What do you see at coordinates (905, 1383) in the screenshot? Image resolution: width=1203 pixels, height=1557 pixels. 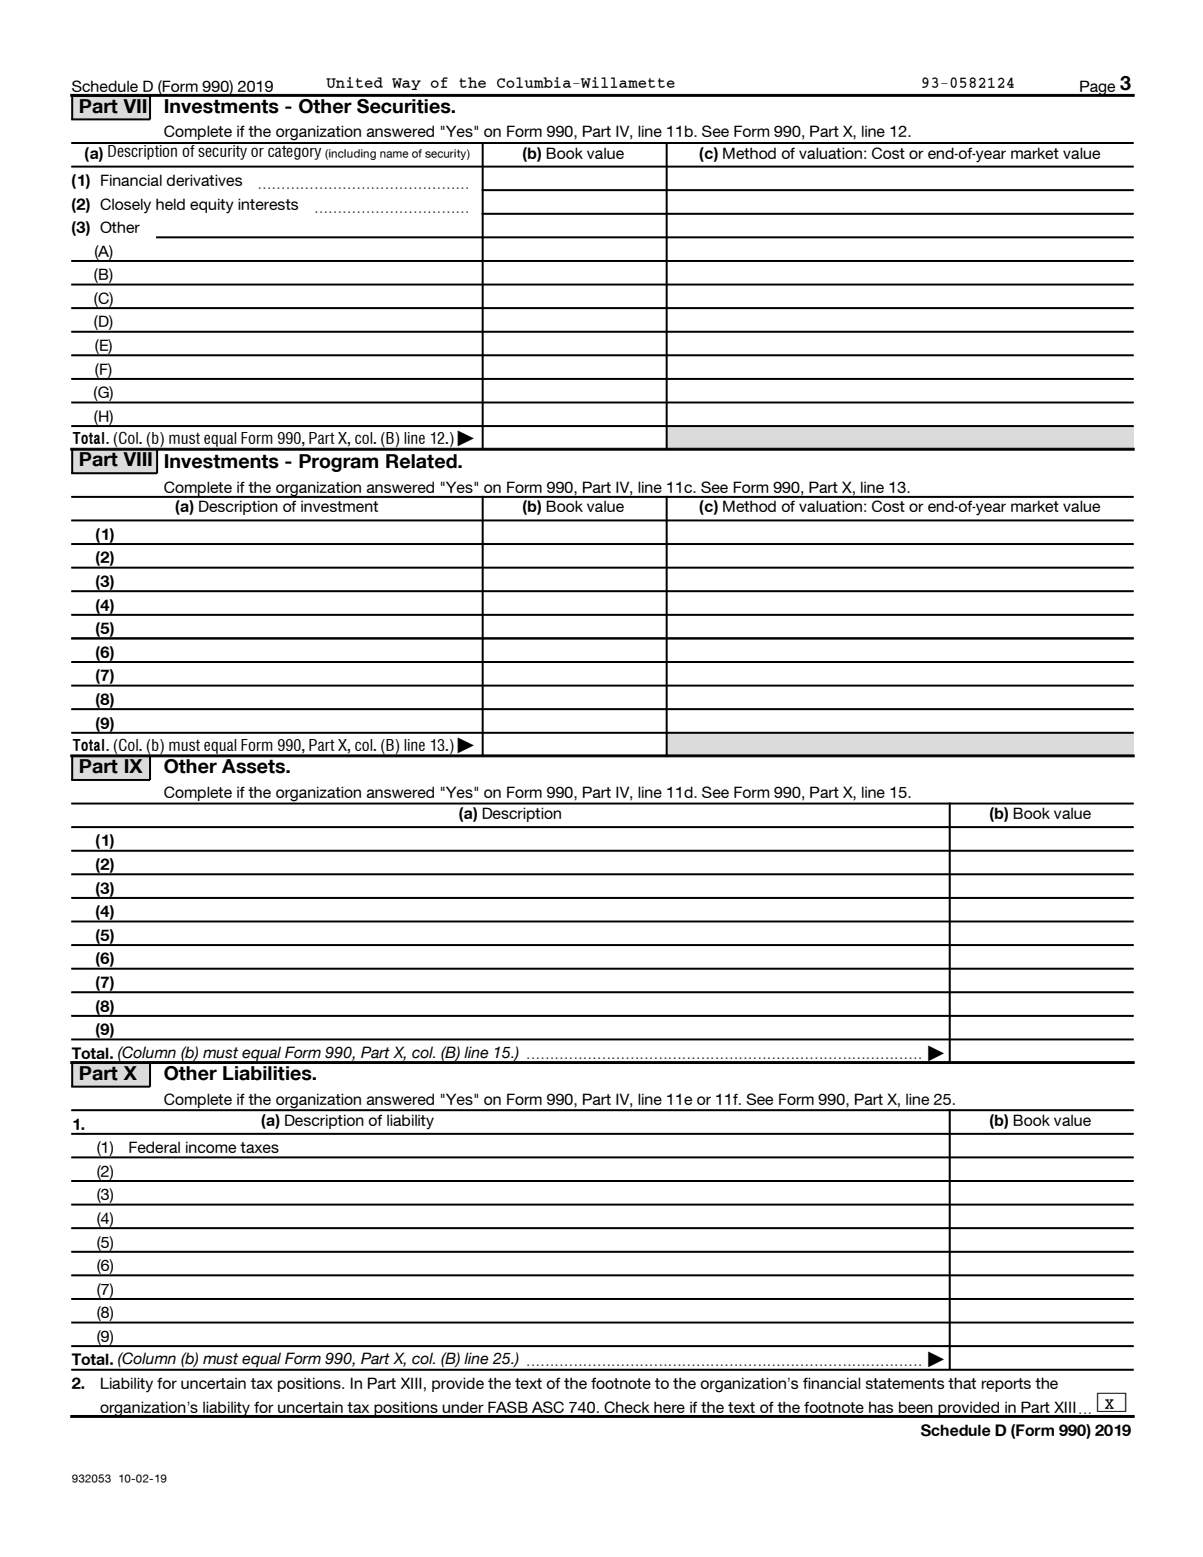 I see `statements` at bounding box center [905, 1383].
